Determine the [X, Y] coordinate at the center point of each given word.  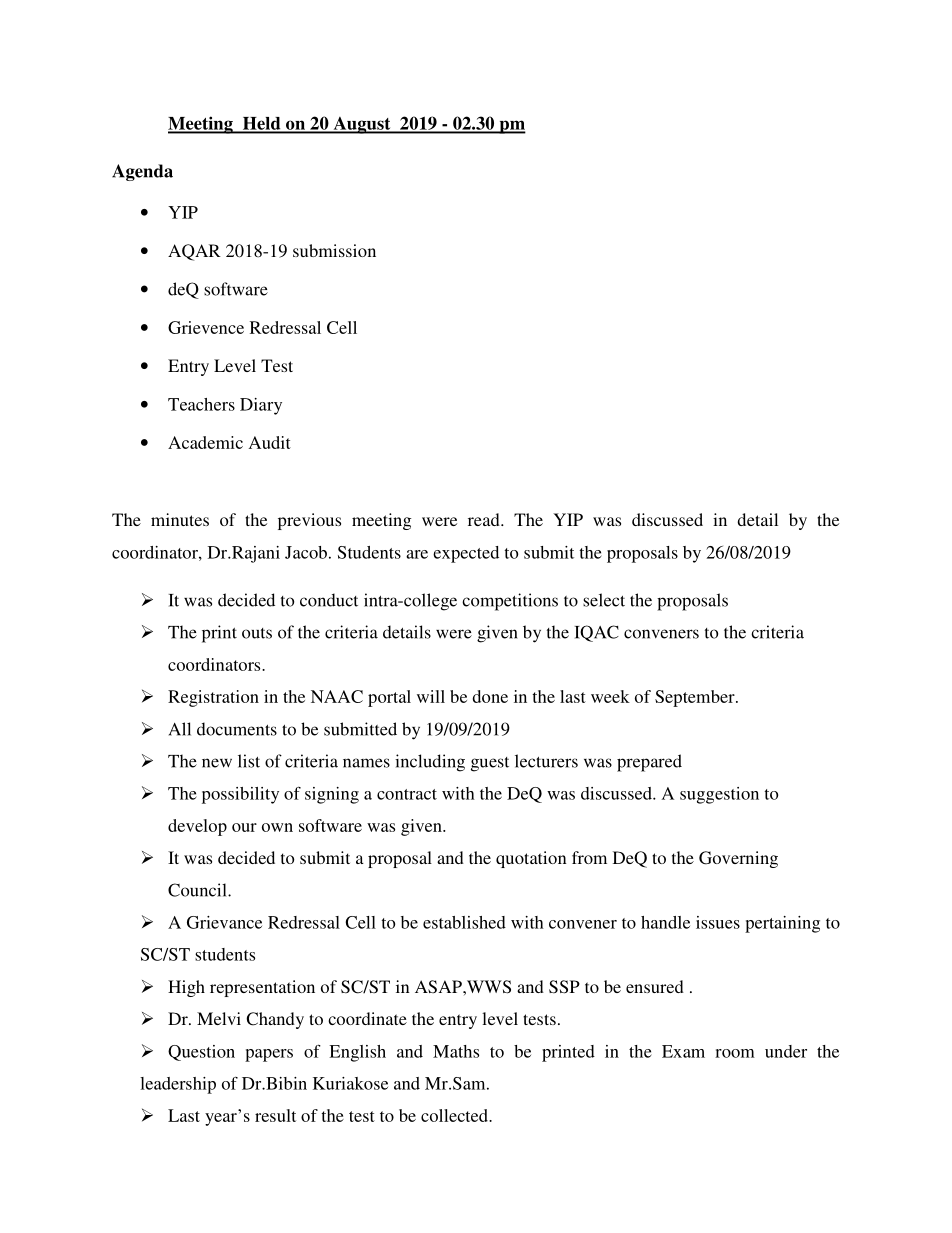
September [696, 698]
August [362, 125]
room [735, 1053]
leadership [178, 1085]
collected [455, 1115]
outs [257, 633]
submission [334, 250]
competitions [510, 602]
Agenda [142, 172]
